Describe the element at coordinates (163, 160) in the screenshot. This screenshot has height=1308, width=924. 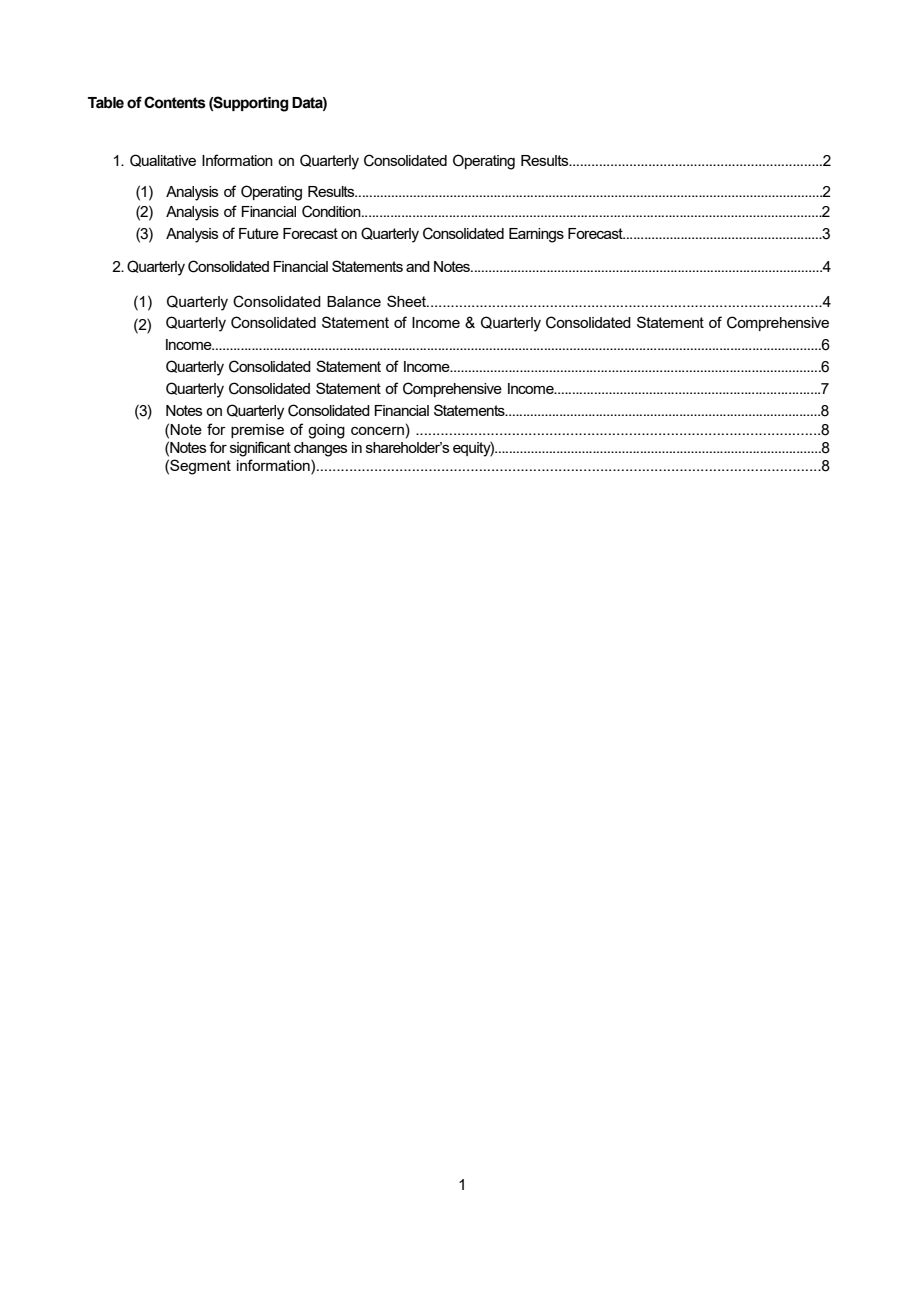
I see `Qualitative` at that location.
